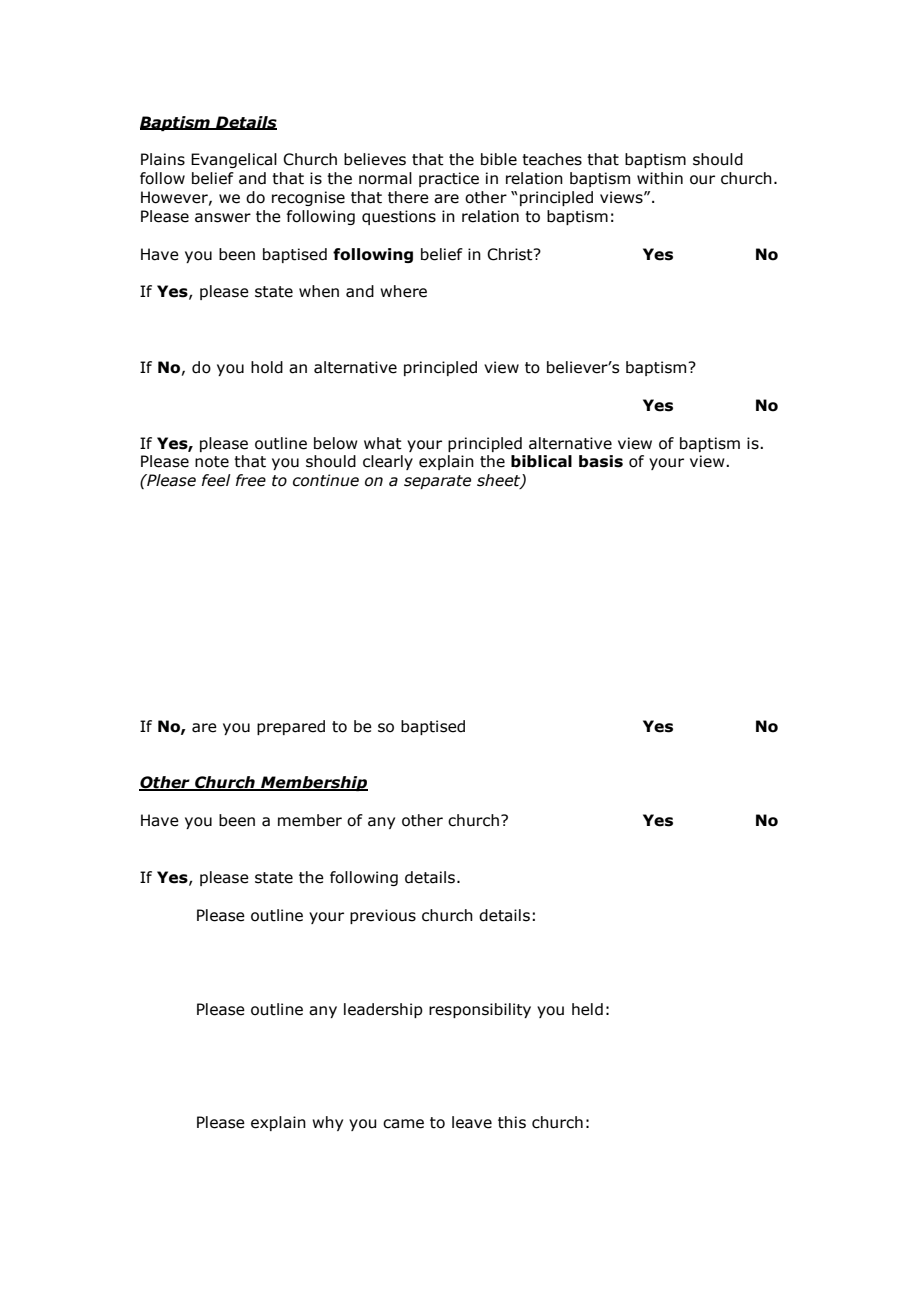 This screenshot has width=924, height=1308. I want to click on answer, so click(223, 218).
